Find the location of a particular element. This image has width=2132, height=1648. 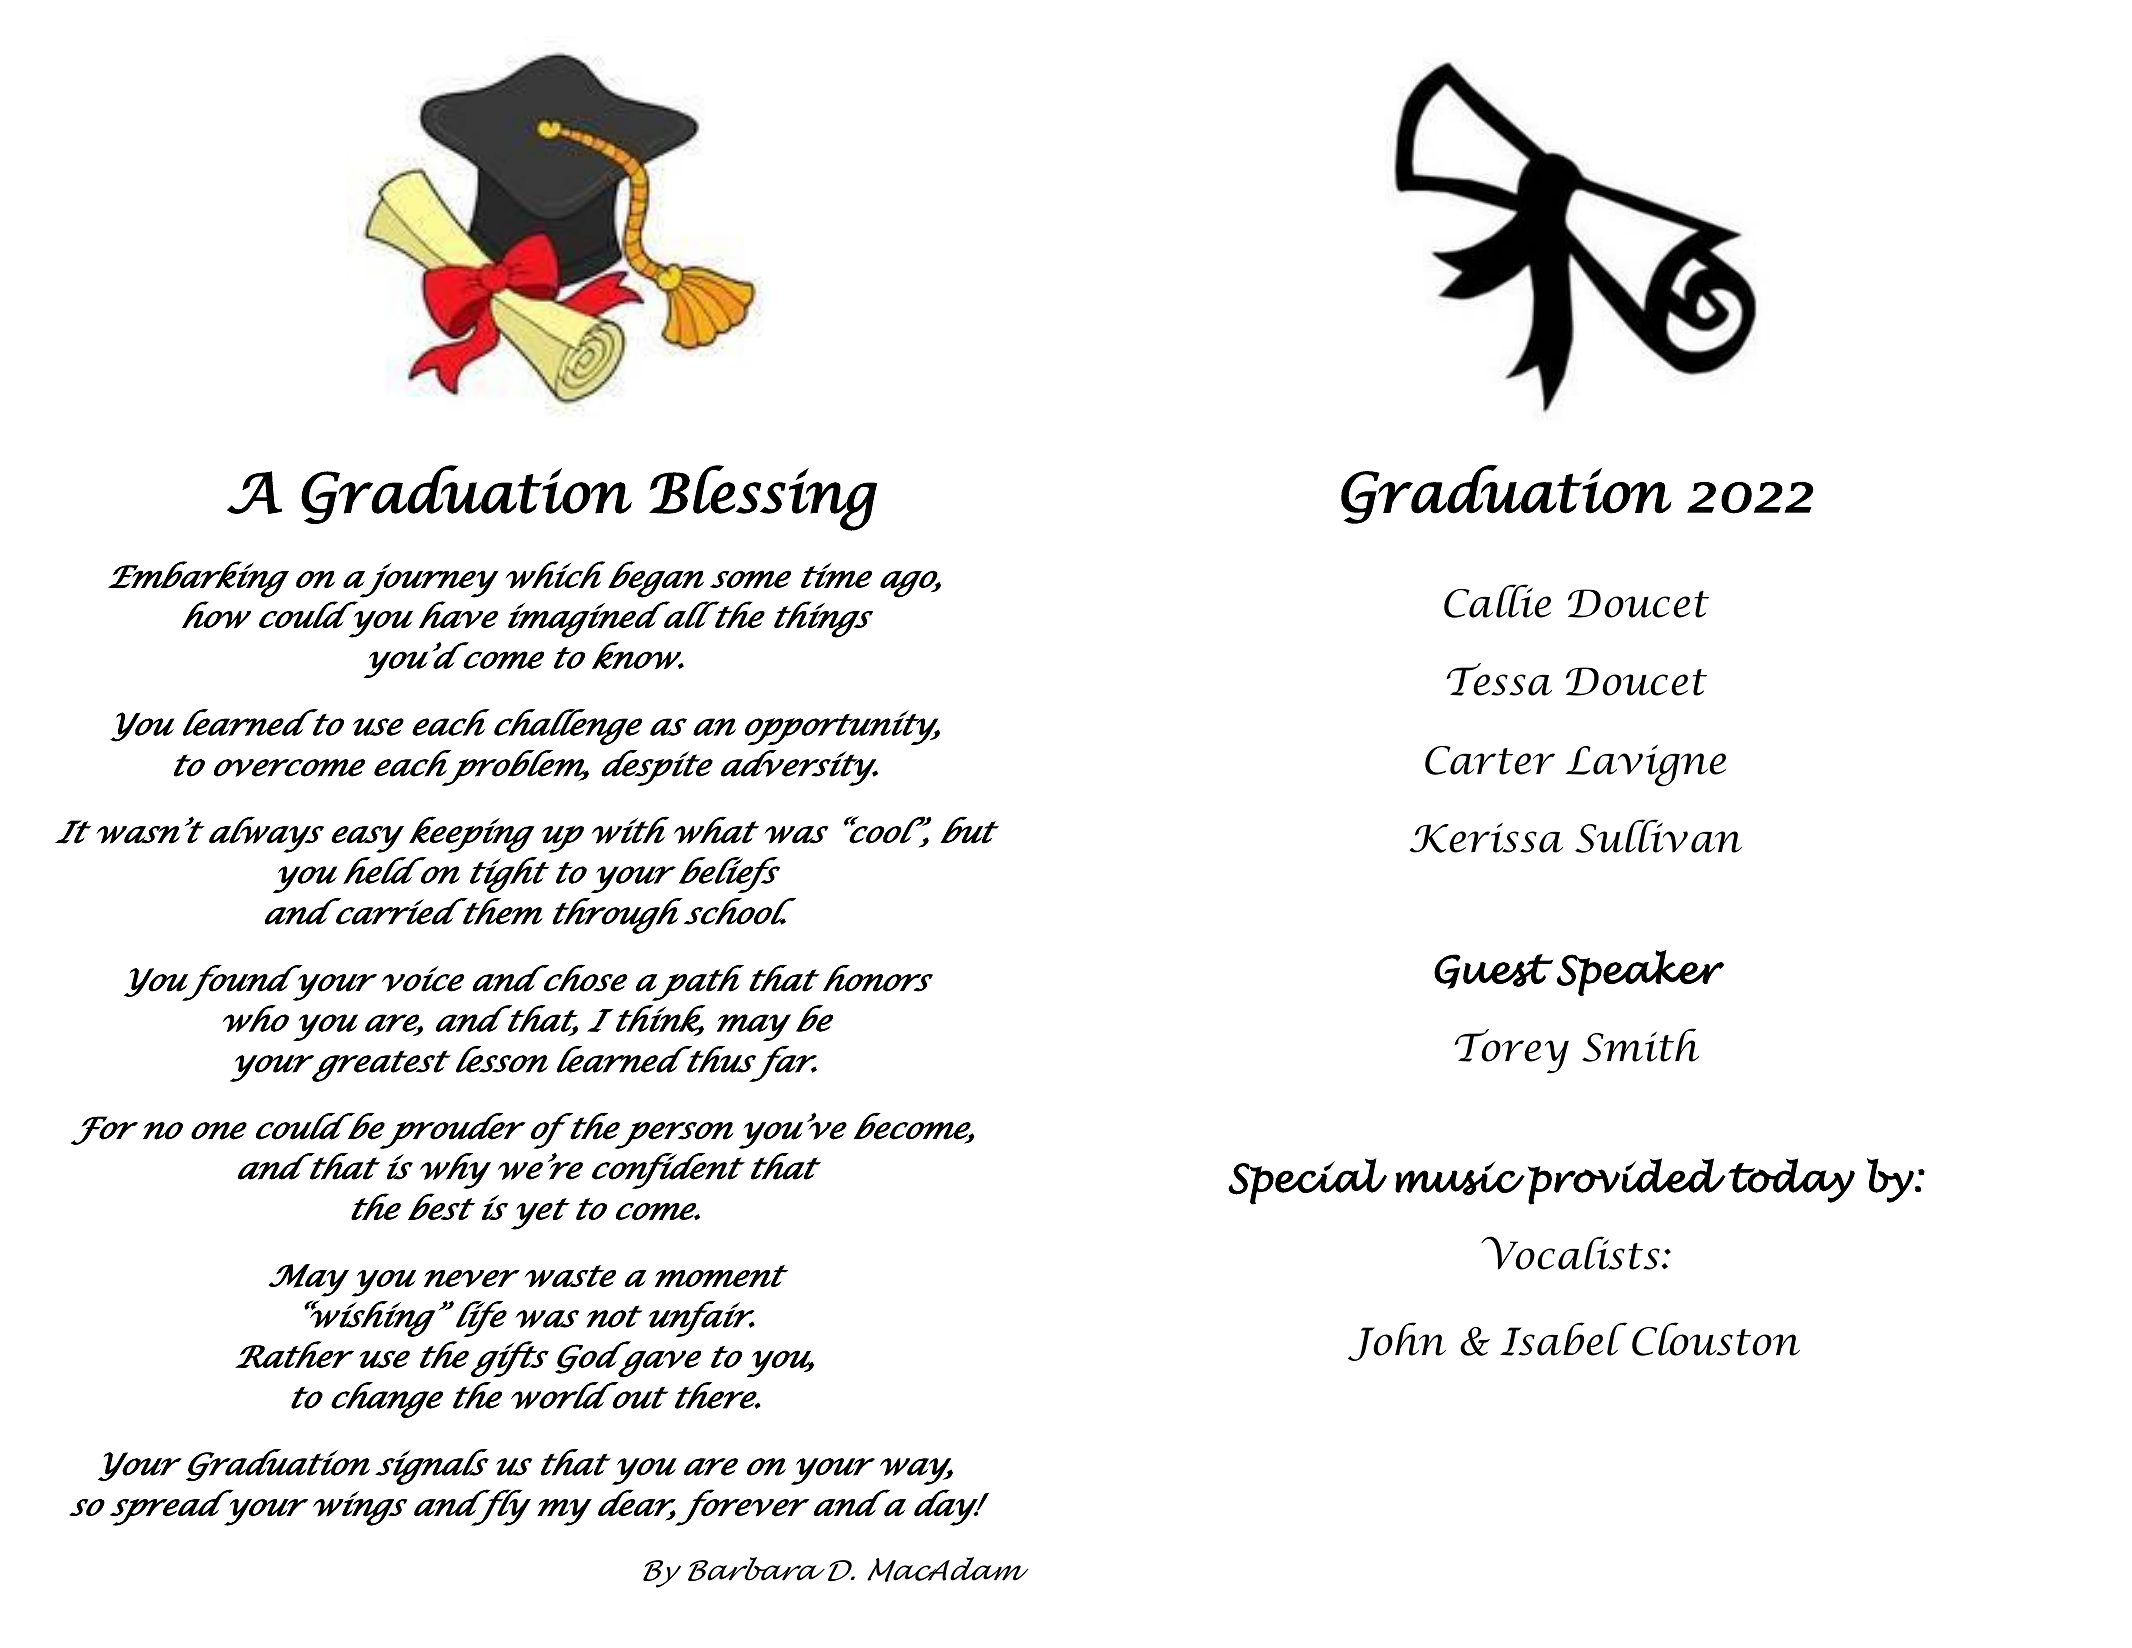

Callie is located at coordinates (1497, 601).
